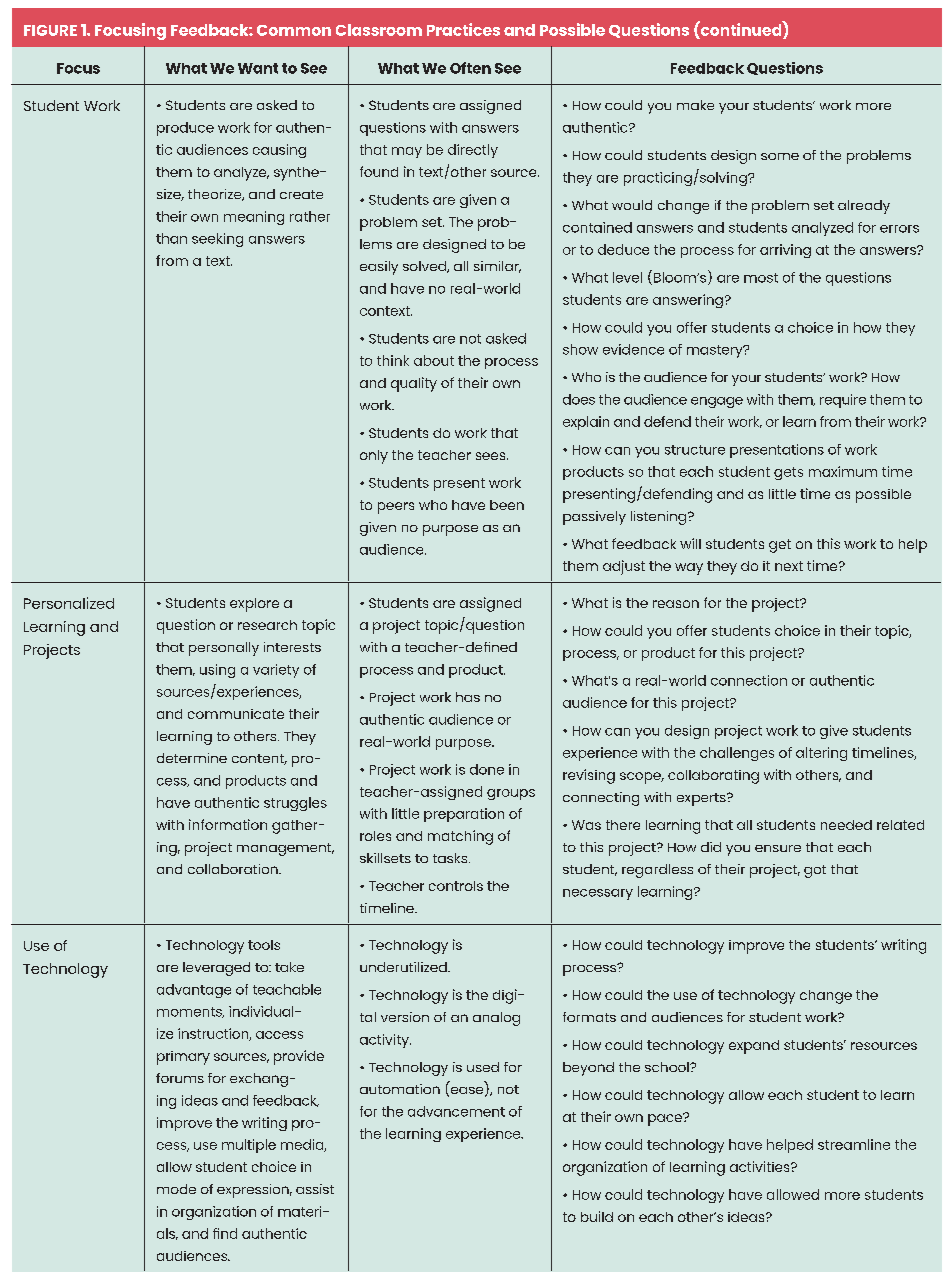  I want to click on activities, so click(761, 1166).
